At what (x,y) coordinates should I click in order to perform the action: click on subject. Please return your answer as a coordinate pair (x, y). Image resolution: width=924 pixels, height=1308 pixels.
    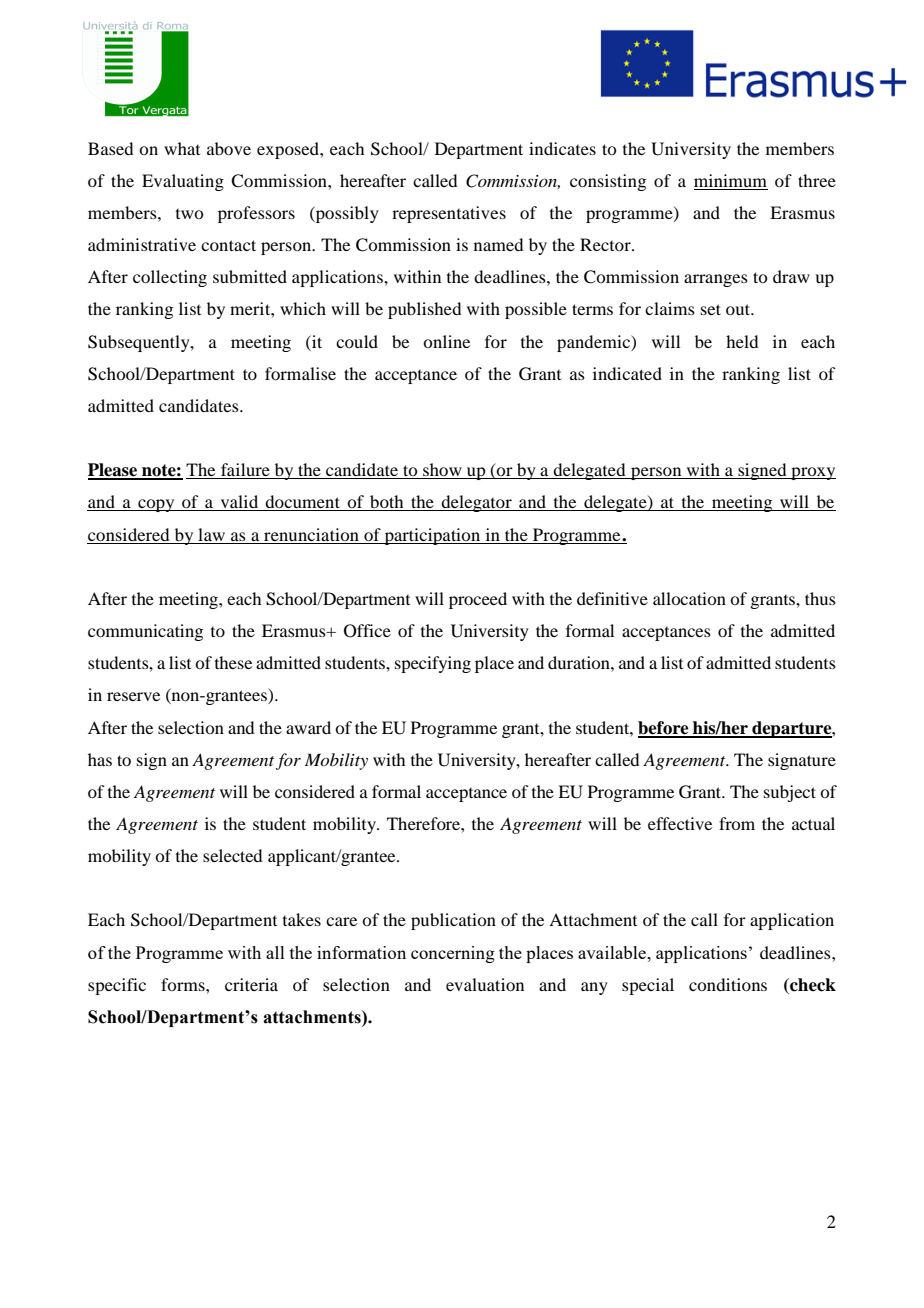
    Looking at the image, I should click on (790, 793).
